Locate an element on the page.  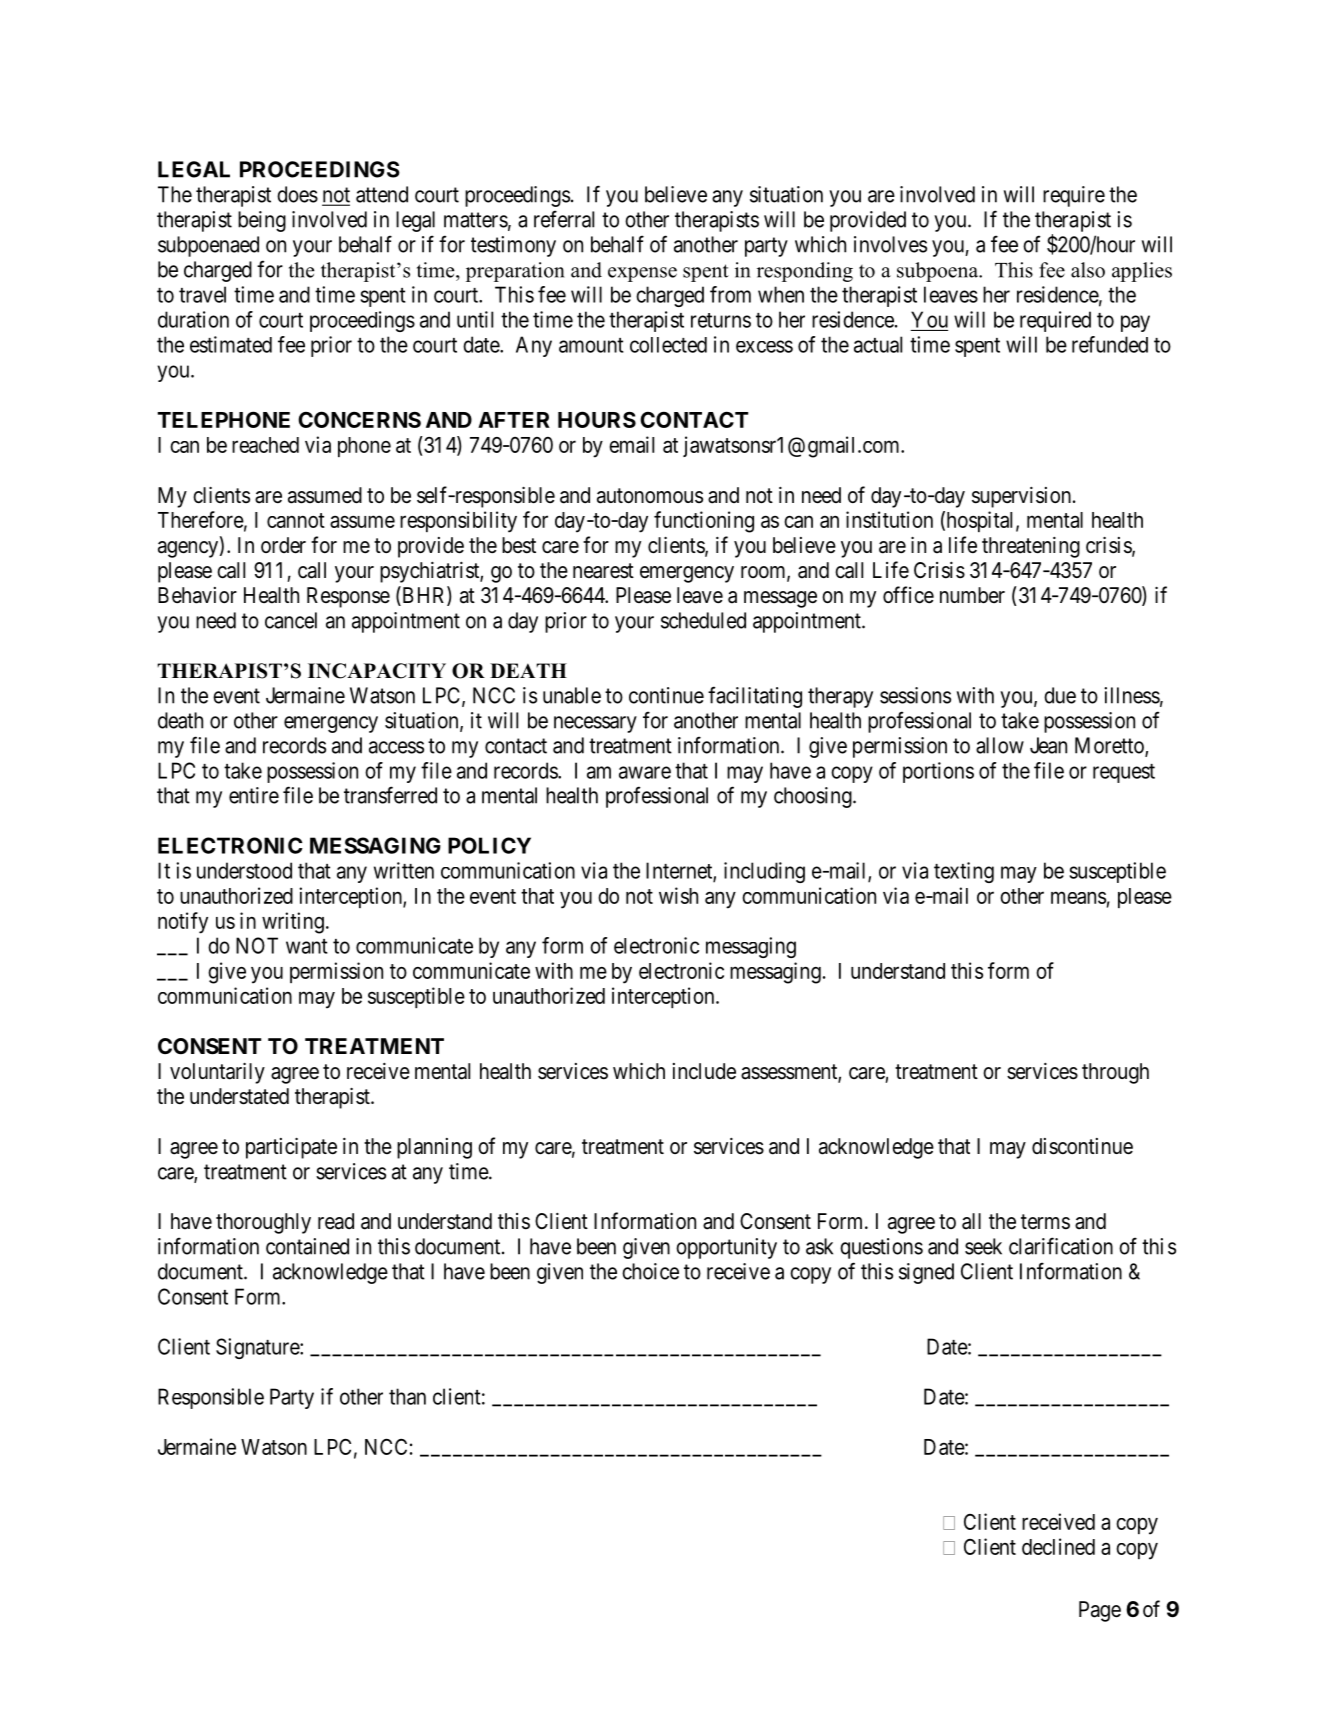
expense is located at coordinates (642, 274).
